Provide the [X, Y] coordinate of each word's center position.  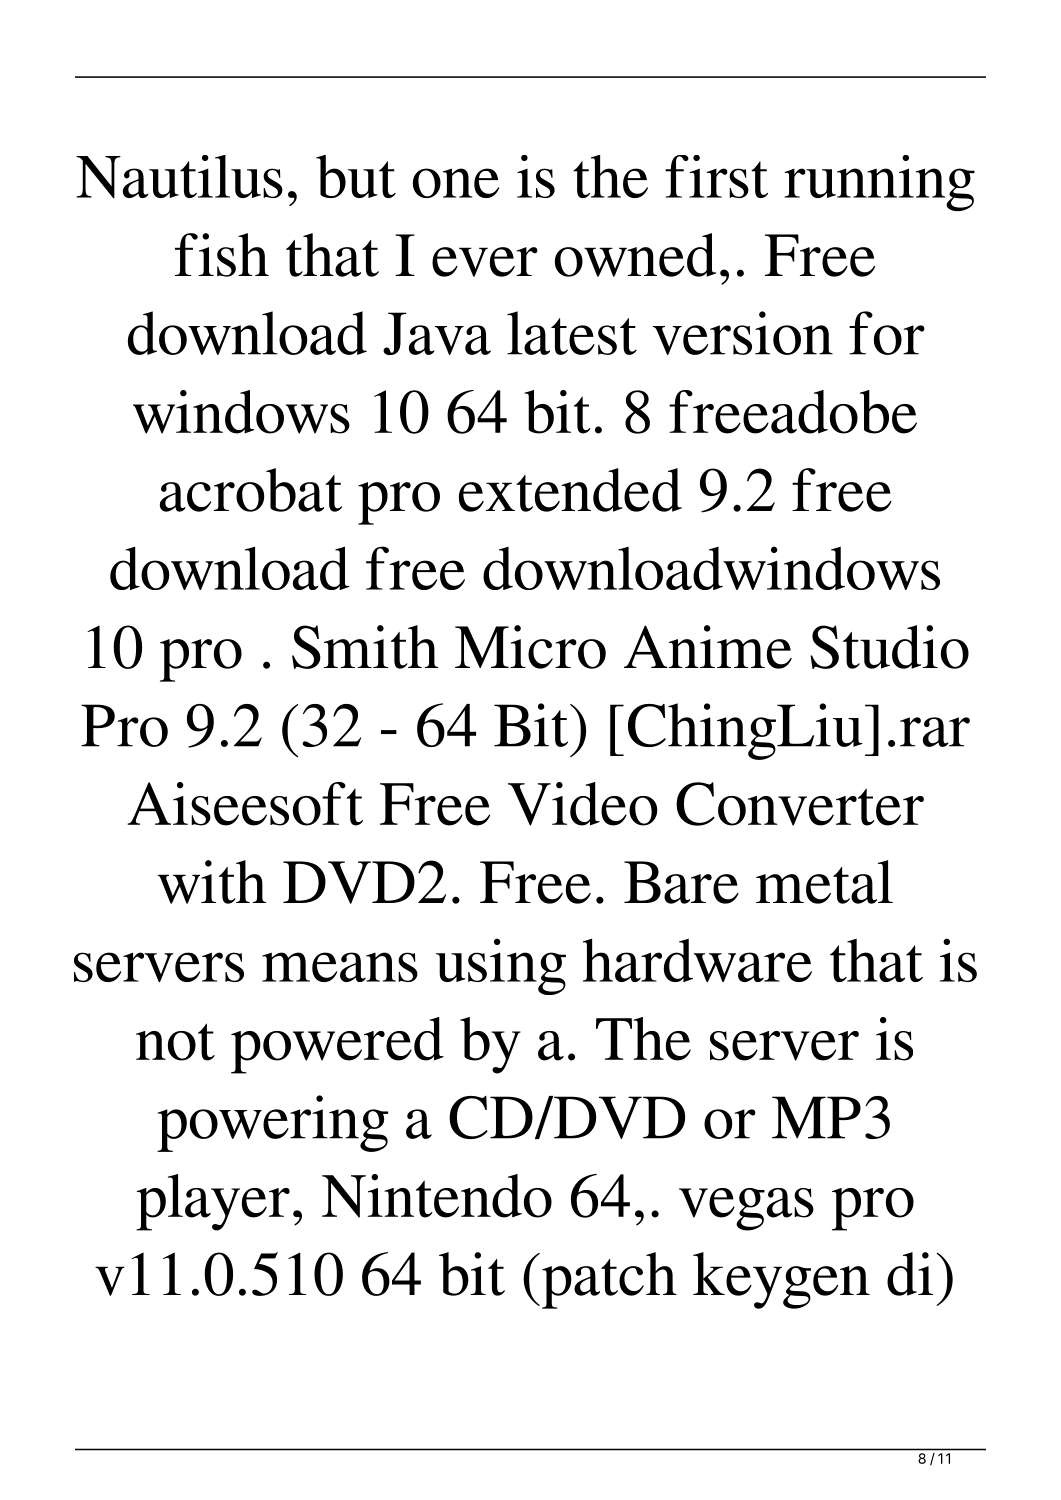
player [213, 1202]
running [879, 183]
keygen [781, 1280]
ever [485, 262]
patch [609, 1280]
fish [222, 255]
